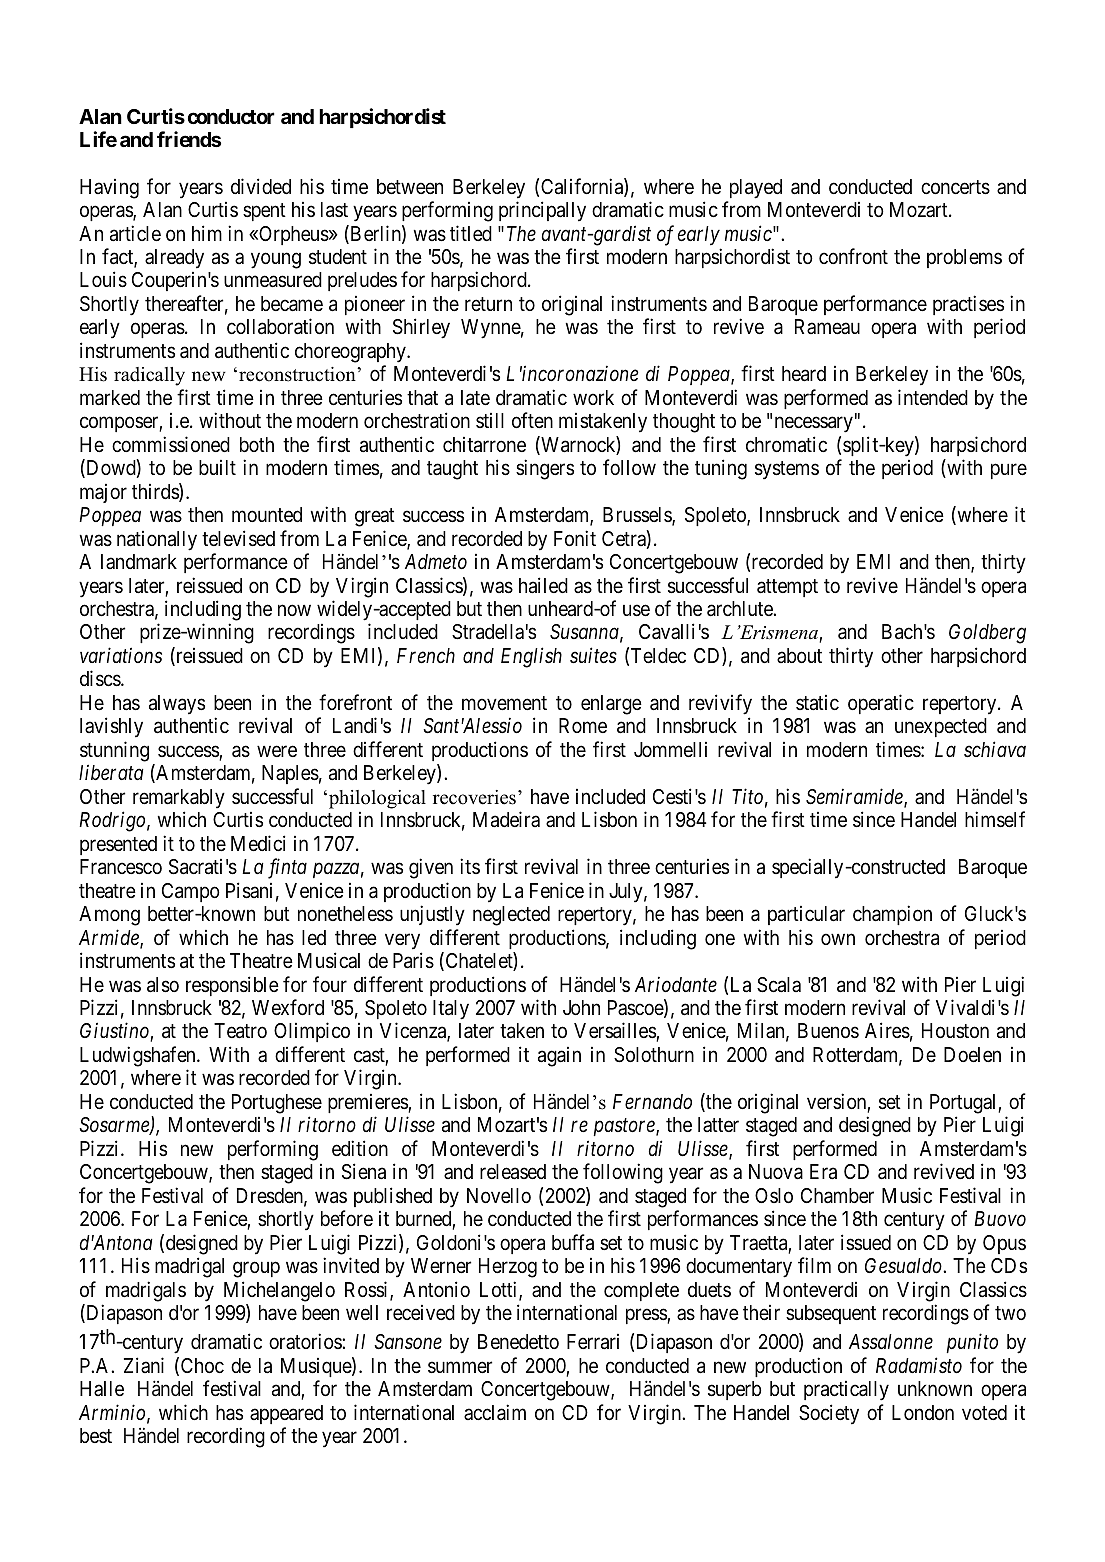  I want to click on appeared, so click(286, 1414).
